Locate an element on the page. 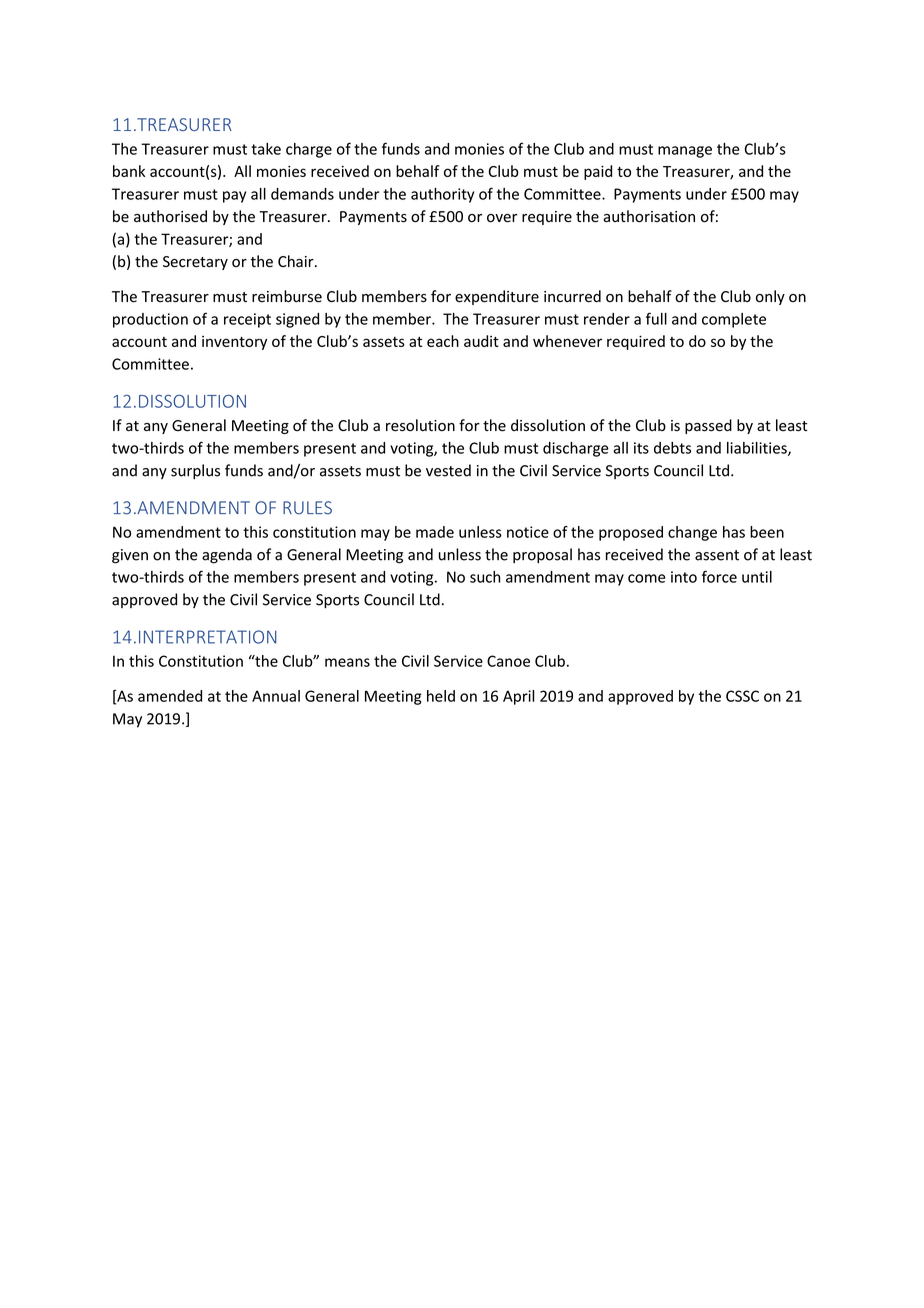 The image size is (924, 1308). take is located at coordinates (266, 149).
